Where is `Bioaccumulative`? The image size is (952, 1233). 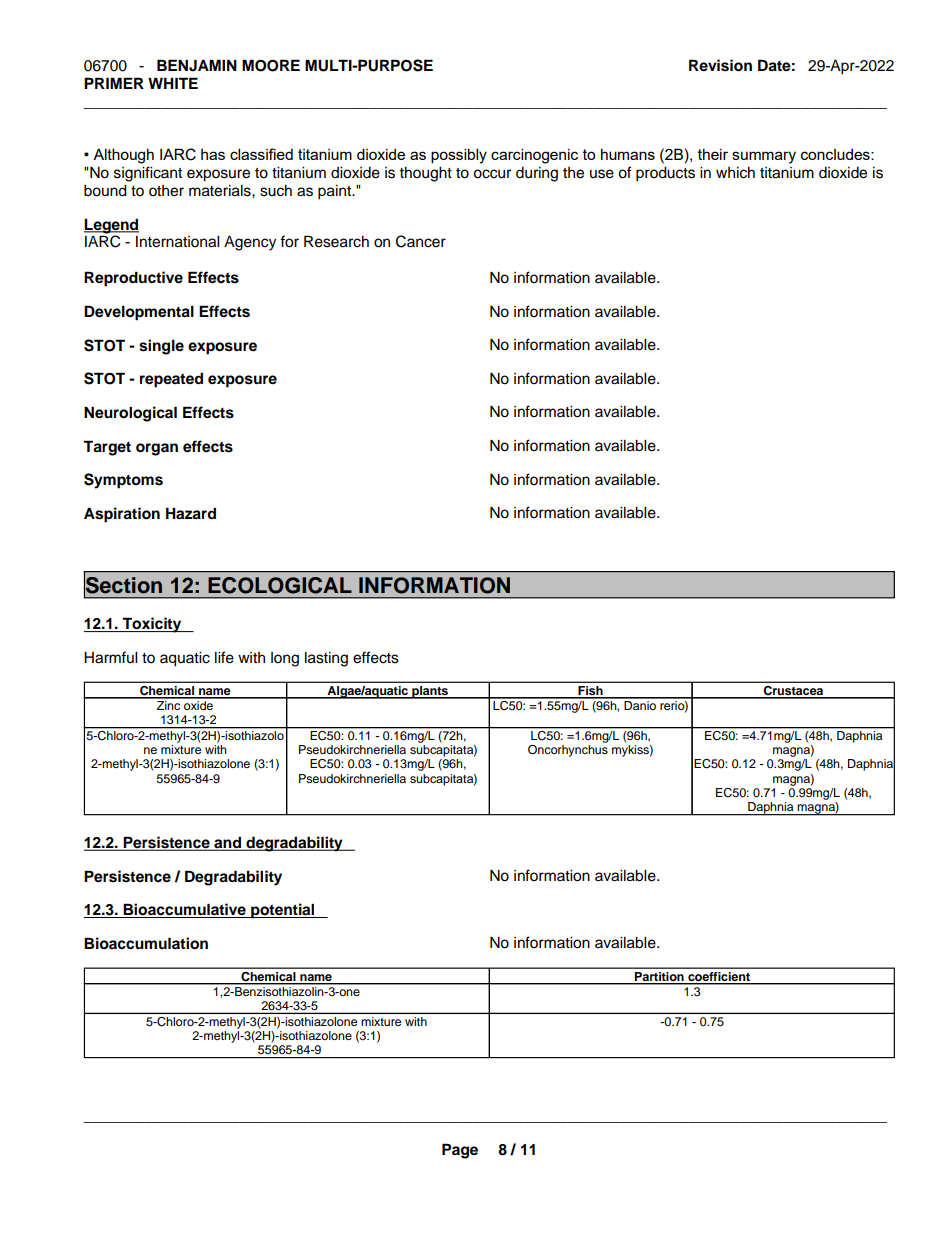 Bioaccumulative is located at coordinates (184, 910).
